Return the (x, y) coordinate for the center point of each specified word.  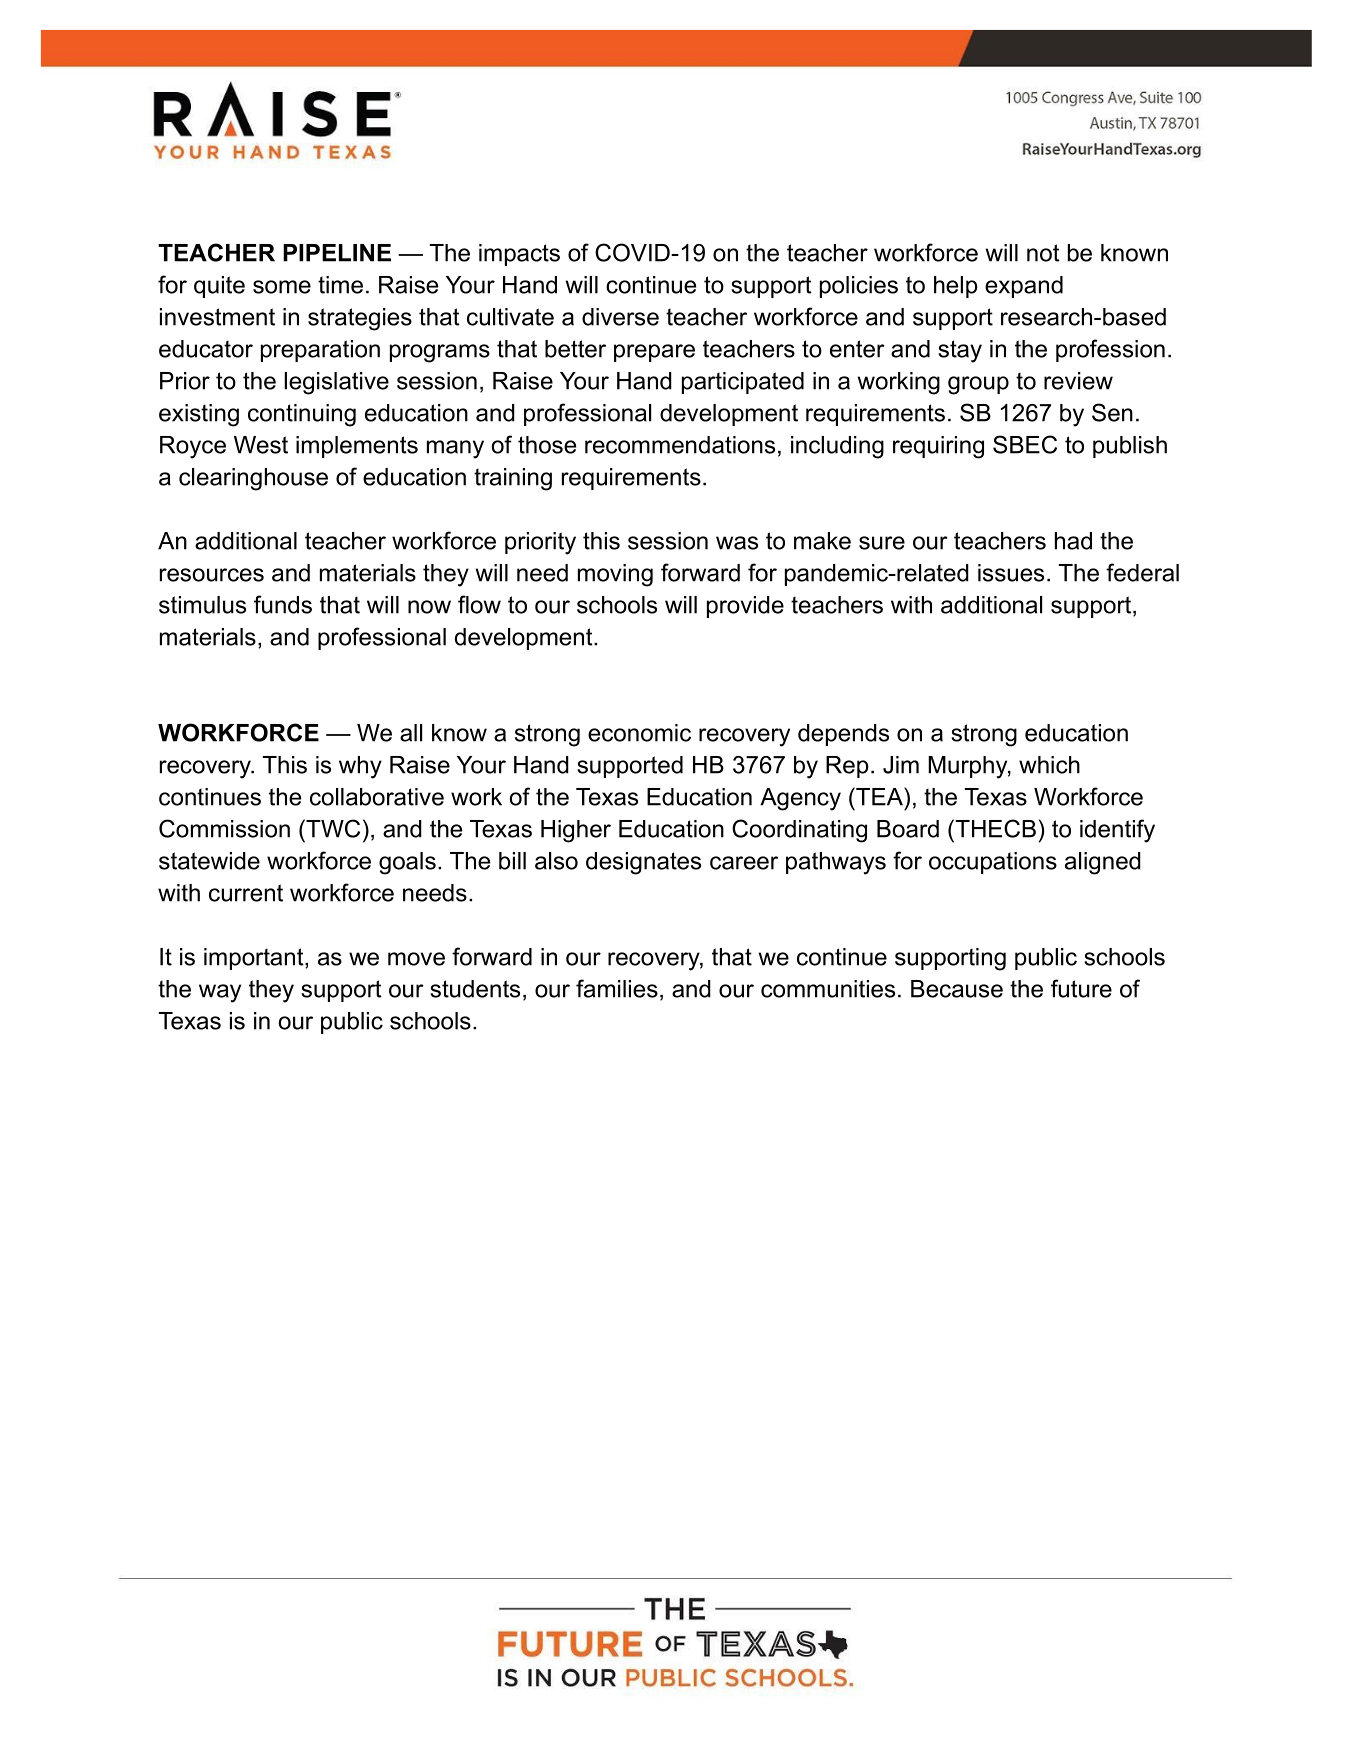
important (255, 959)
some (282, 287)
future (1081, 988)
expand (1024, 287)
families (617, 988)
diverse (620, 317)
